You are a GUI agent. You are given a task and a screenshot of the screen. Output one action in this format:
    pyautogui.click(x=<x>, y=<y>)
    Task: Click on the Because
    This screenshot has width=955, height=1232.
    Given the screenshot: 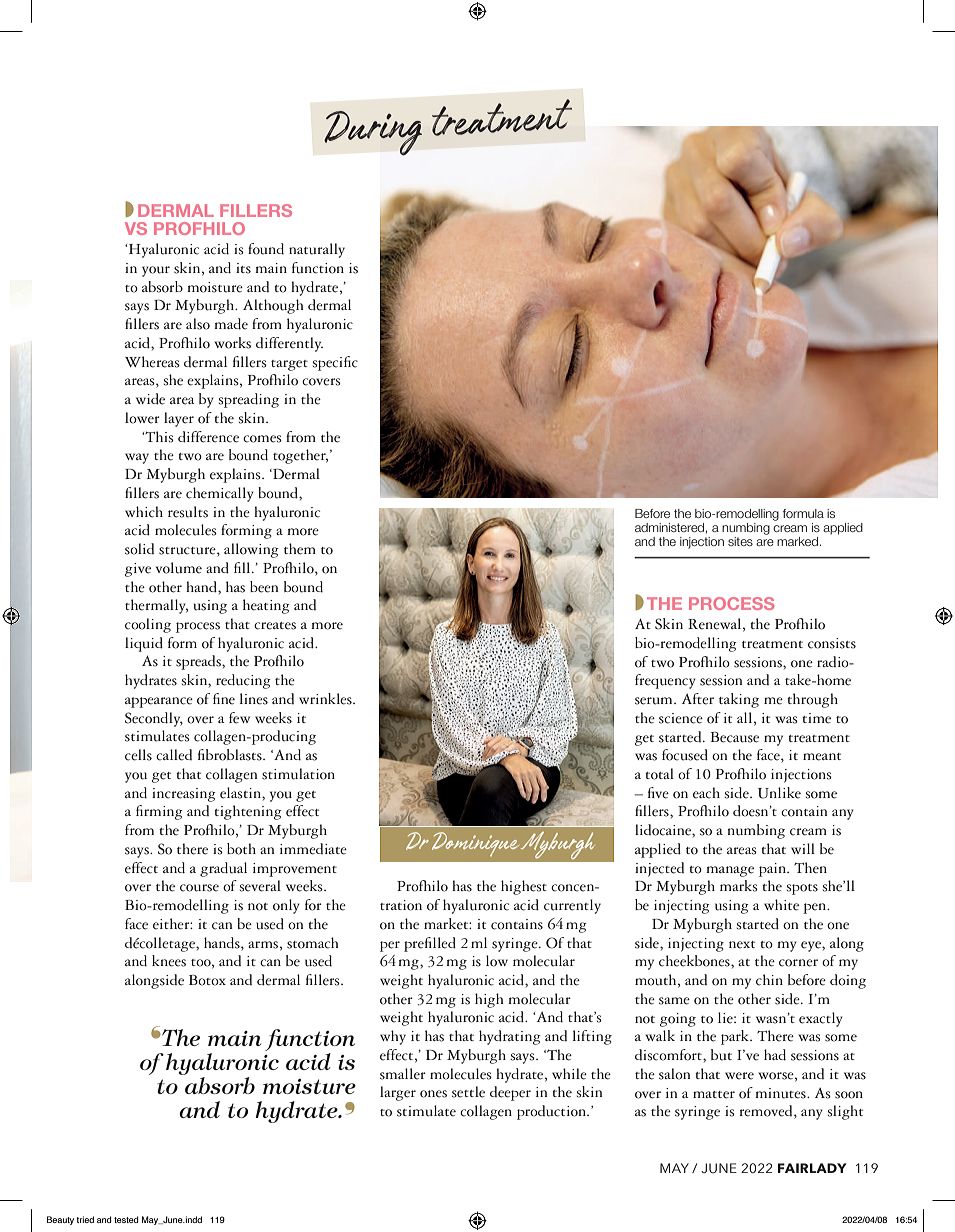 What is the action you would take?
    pyautogui.click(x=734, y=737)
